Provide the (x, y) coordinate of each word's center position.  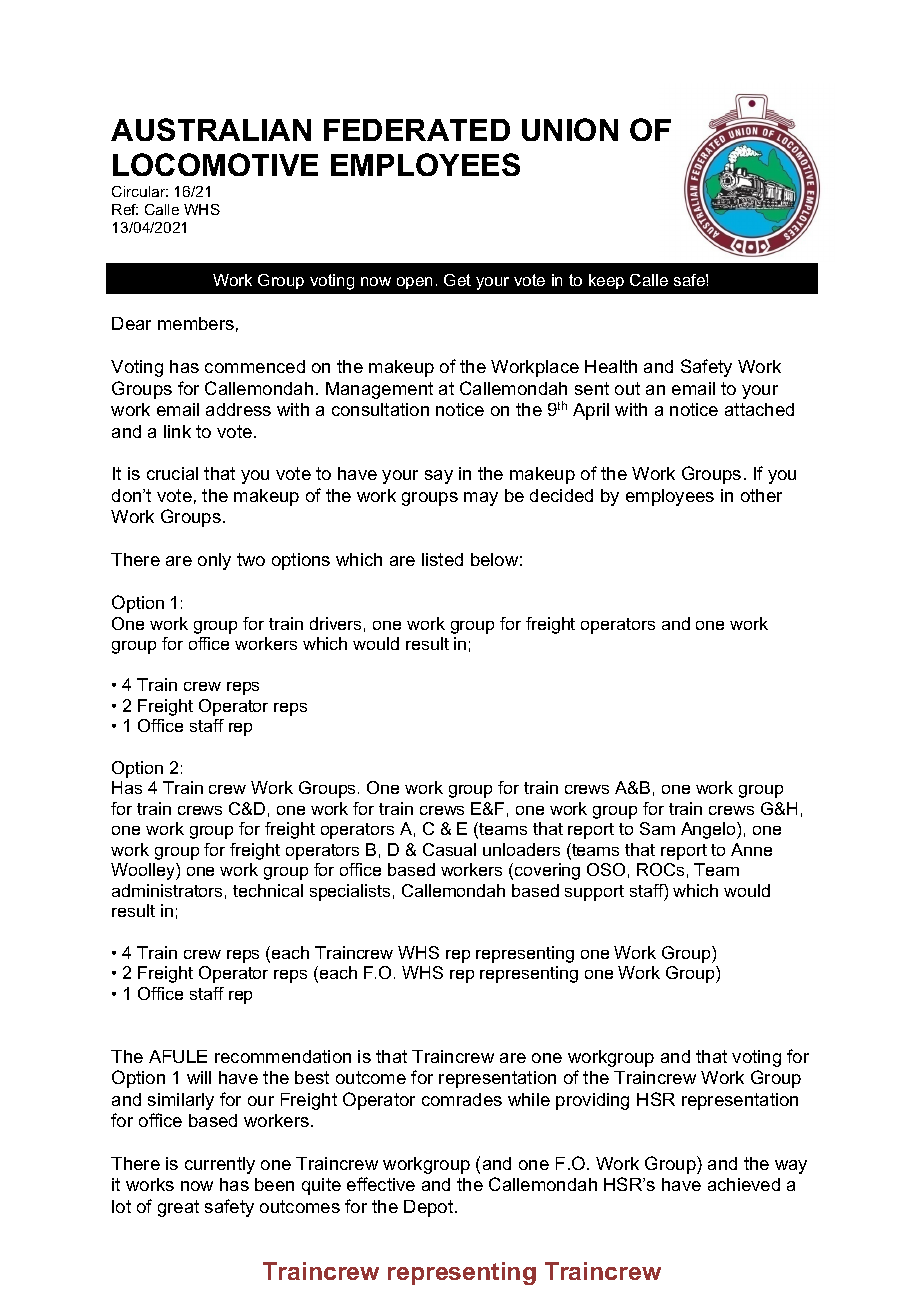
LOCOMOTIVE (215, 164)
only (214, 561)
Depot (430, 1208)
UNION (570, 129)
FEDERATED (417, 130)
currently (220, 1165)
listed (442, 559)
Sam (657, 828)
